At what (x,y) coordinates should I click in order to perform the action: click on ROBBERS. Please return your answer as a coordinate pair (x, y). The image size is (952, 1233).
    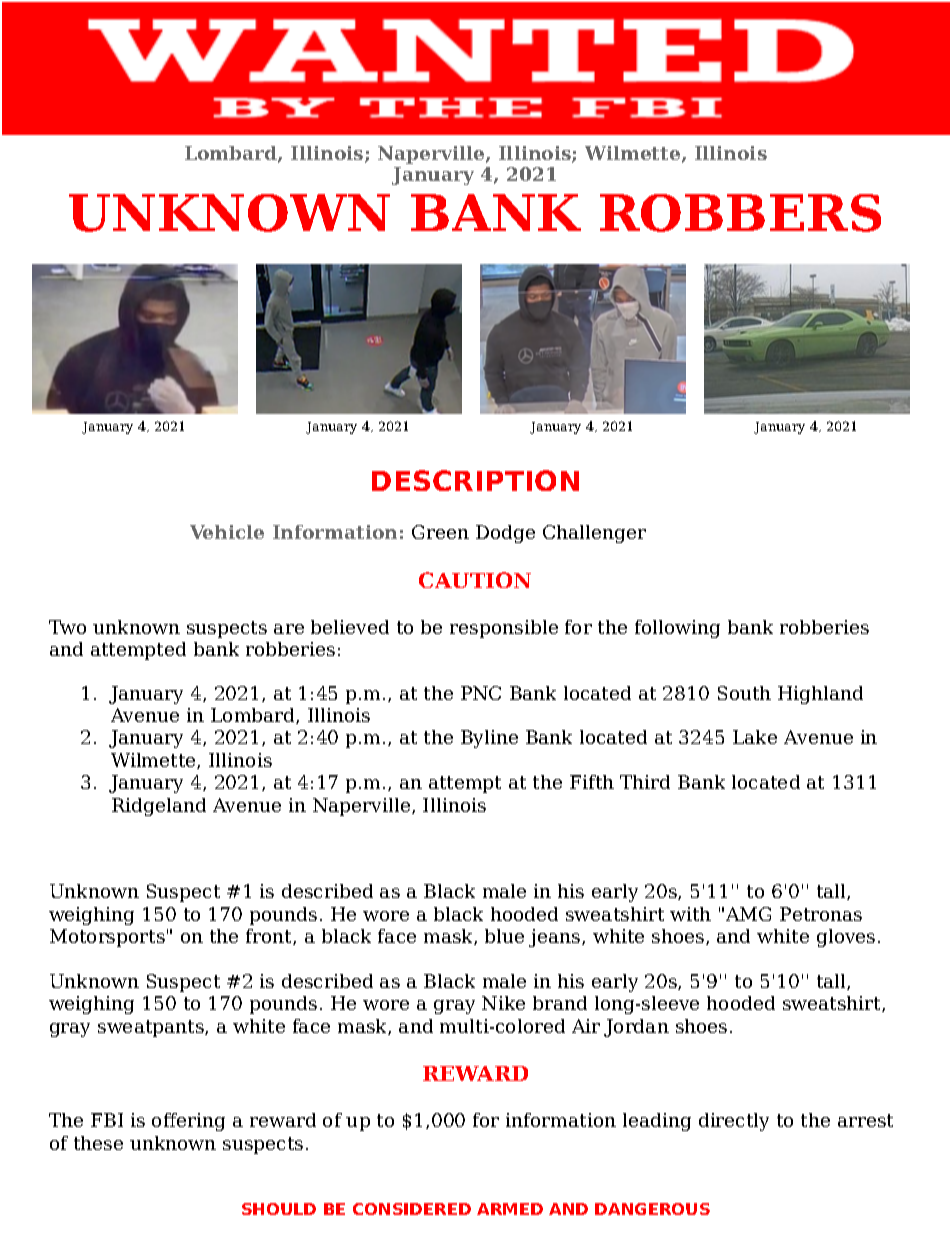
    Looking at the image, I should click on (740, 213).
